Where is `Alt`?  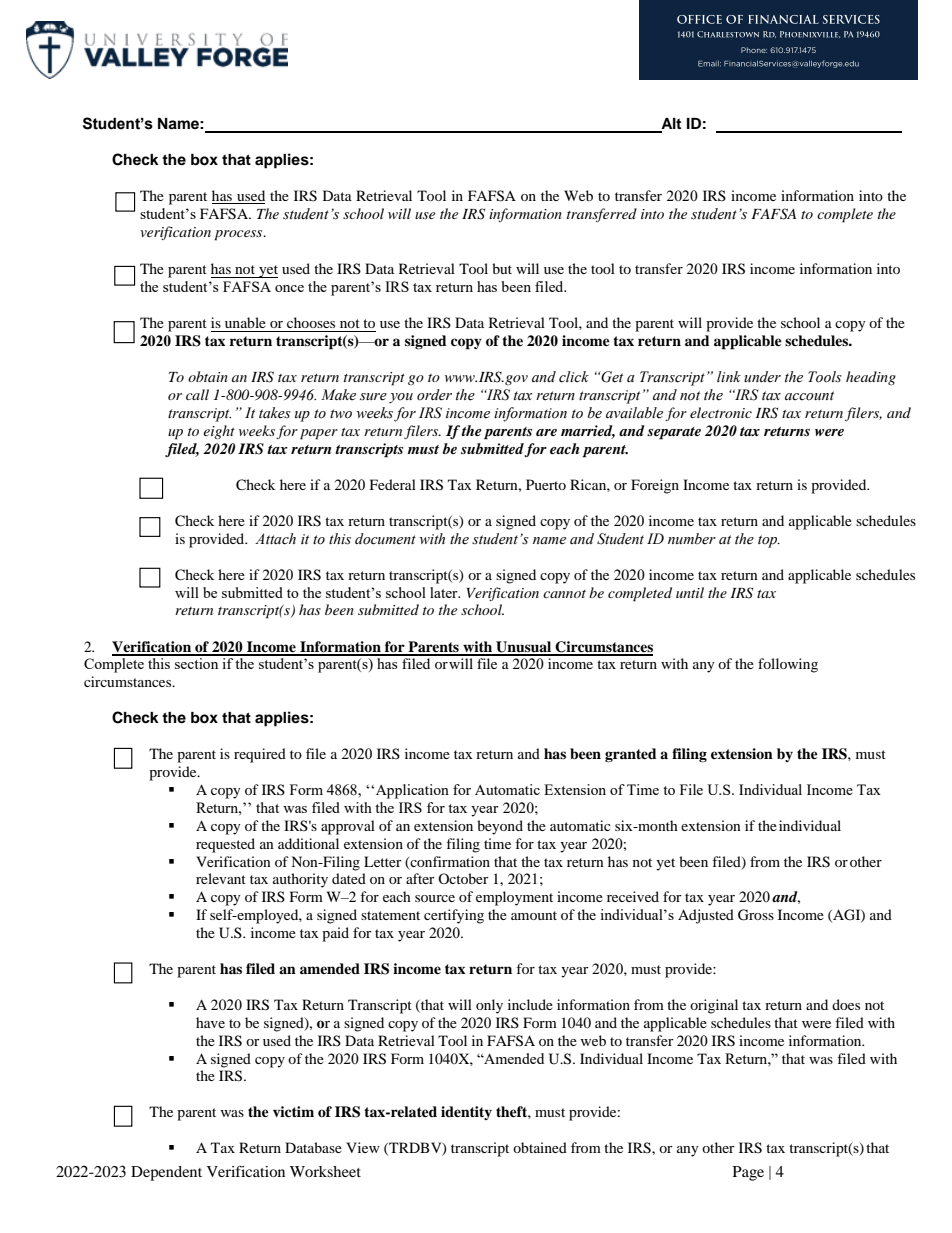
Alt is located at coordinates (670, 125).
